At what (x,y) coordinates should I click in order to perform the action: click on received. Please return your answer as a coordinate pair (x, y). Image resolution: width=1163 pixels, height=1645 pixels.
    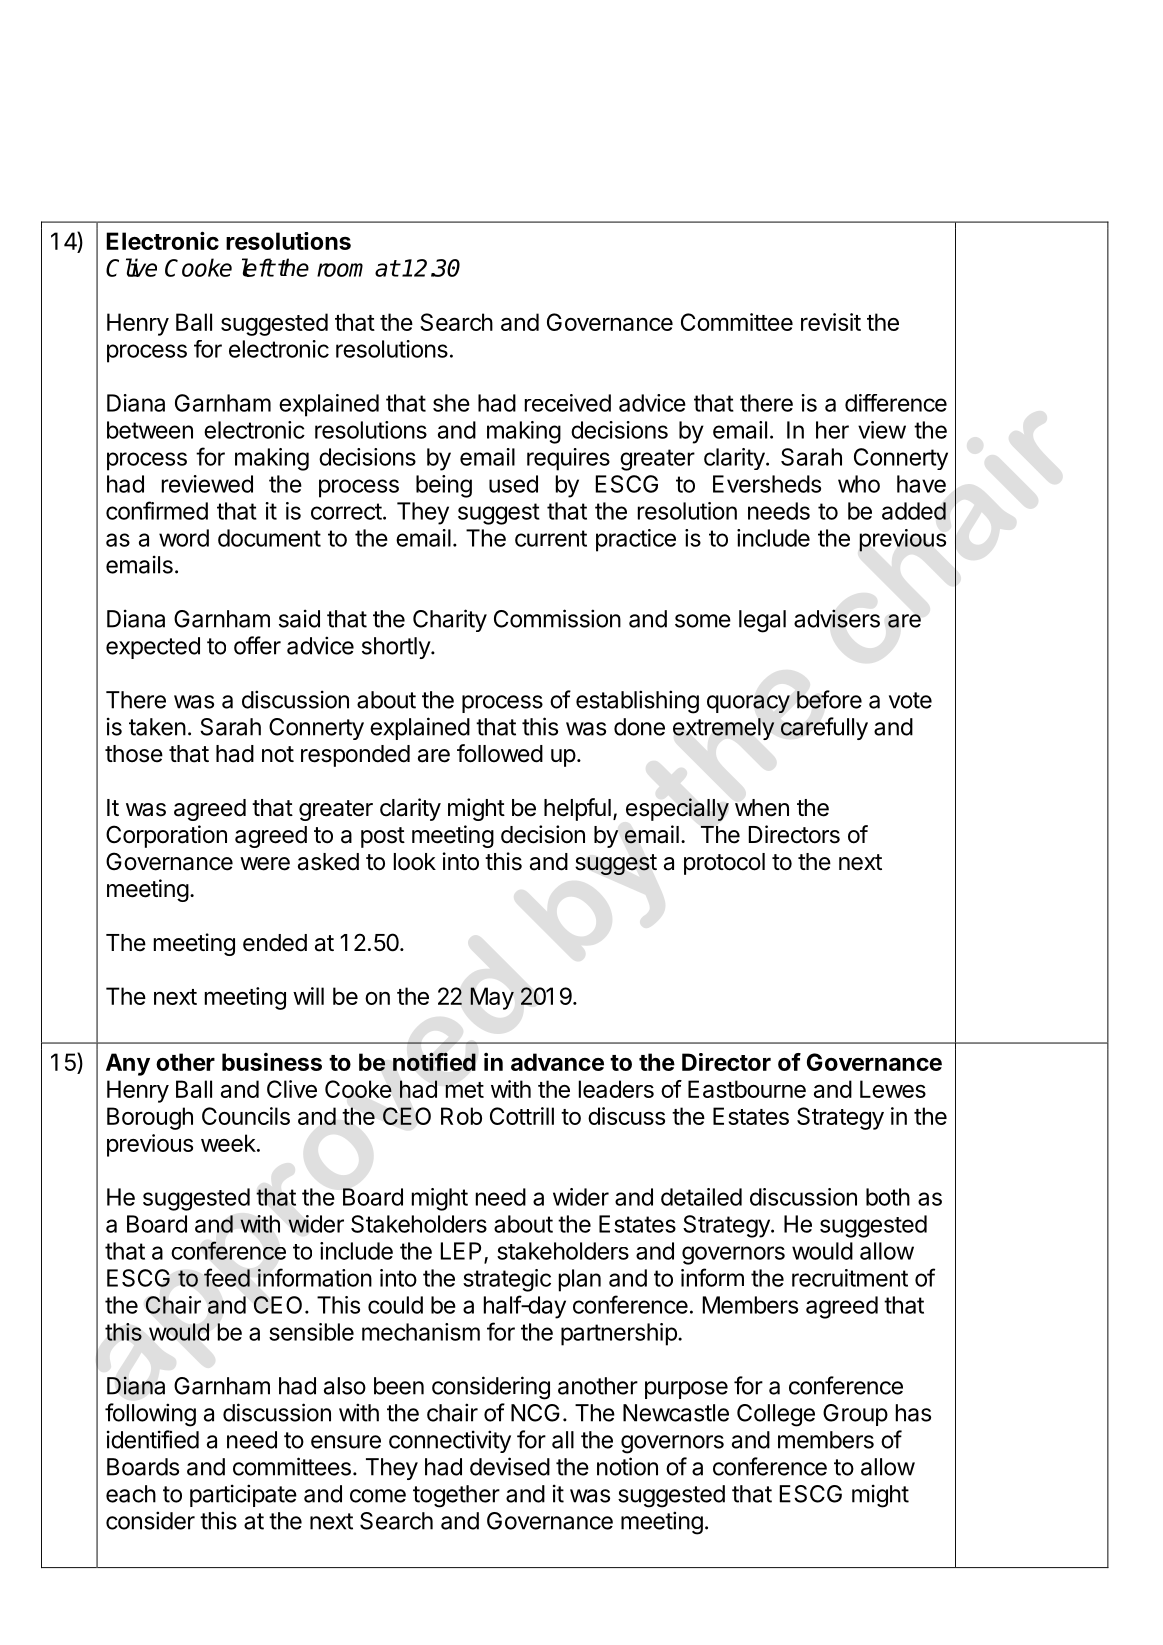
    Looking at the image, I should click on (568, 403).
